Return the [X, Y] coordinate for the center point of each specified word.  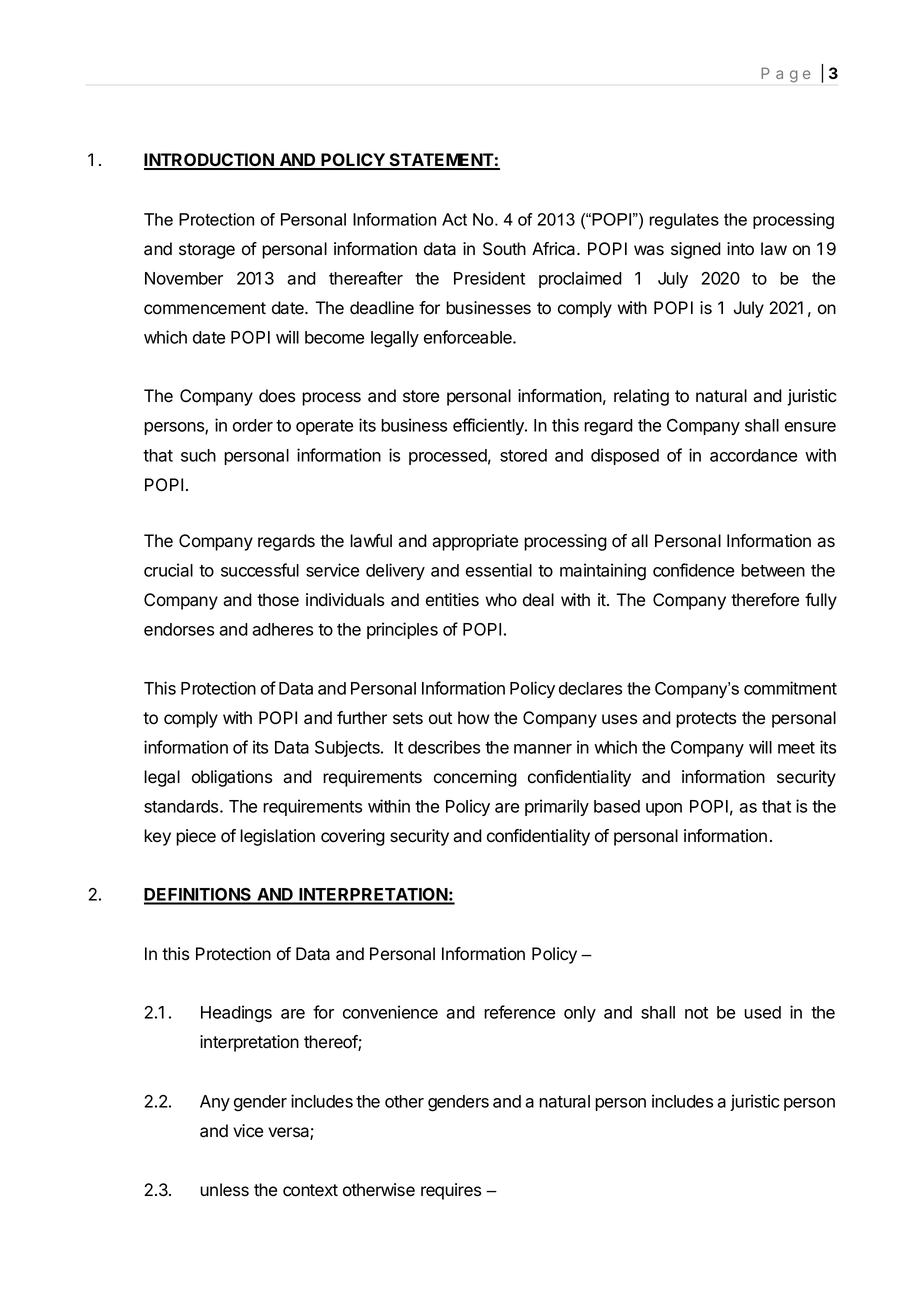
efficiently [489, 426]
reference [519, 1012]
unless [224, 1190]
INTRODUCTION [210, 161]
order [253, 425]
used [762, 1012]
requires [451, 1191]
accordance [753, 455]
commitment [790, 688]
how [474, 718]
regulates [684, 221]
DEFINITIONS [199, 896]
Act [454, 219]
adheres [282, 629]
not [696, 1013]
